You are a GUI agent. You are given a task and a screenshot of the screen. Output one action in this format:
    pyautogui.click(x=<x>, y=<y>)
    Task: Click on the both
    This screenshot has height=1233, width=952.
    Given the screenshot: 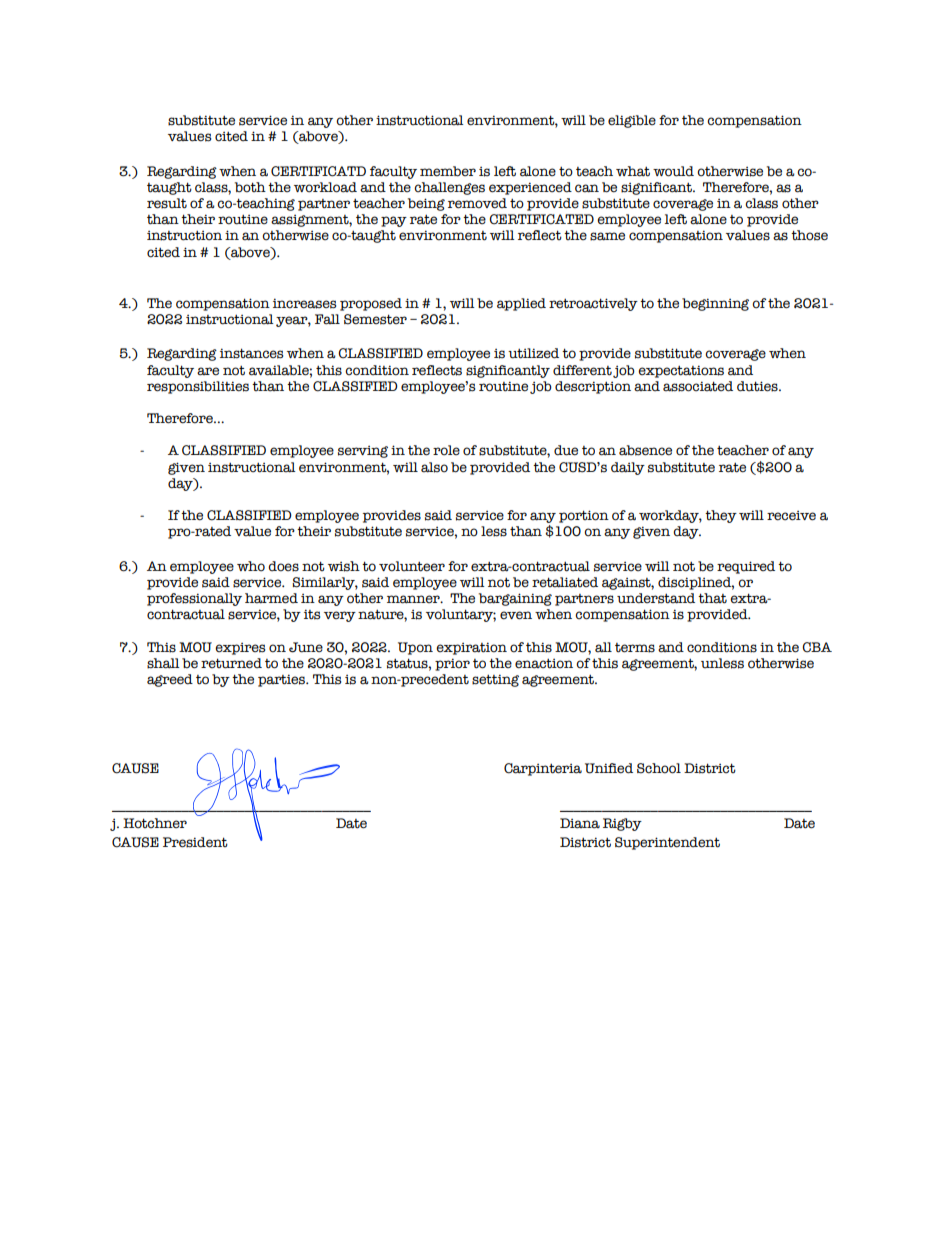 What is the action you would take?
    pyautogui.click(x=250, y=187)
